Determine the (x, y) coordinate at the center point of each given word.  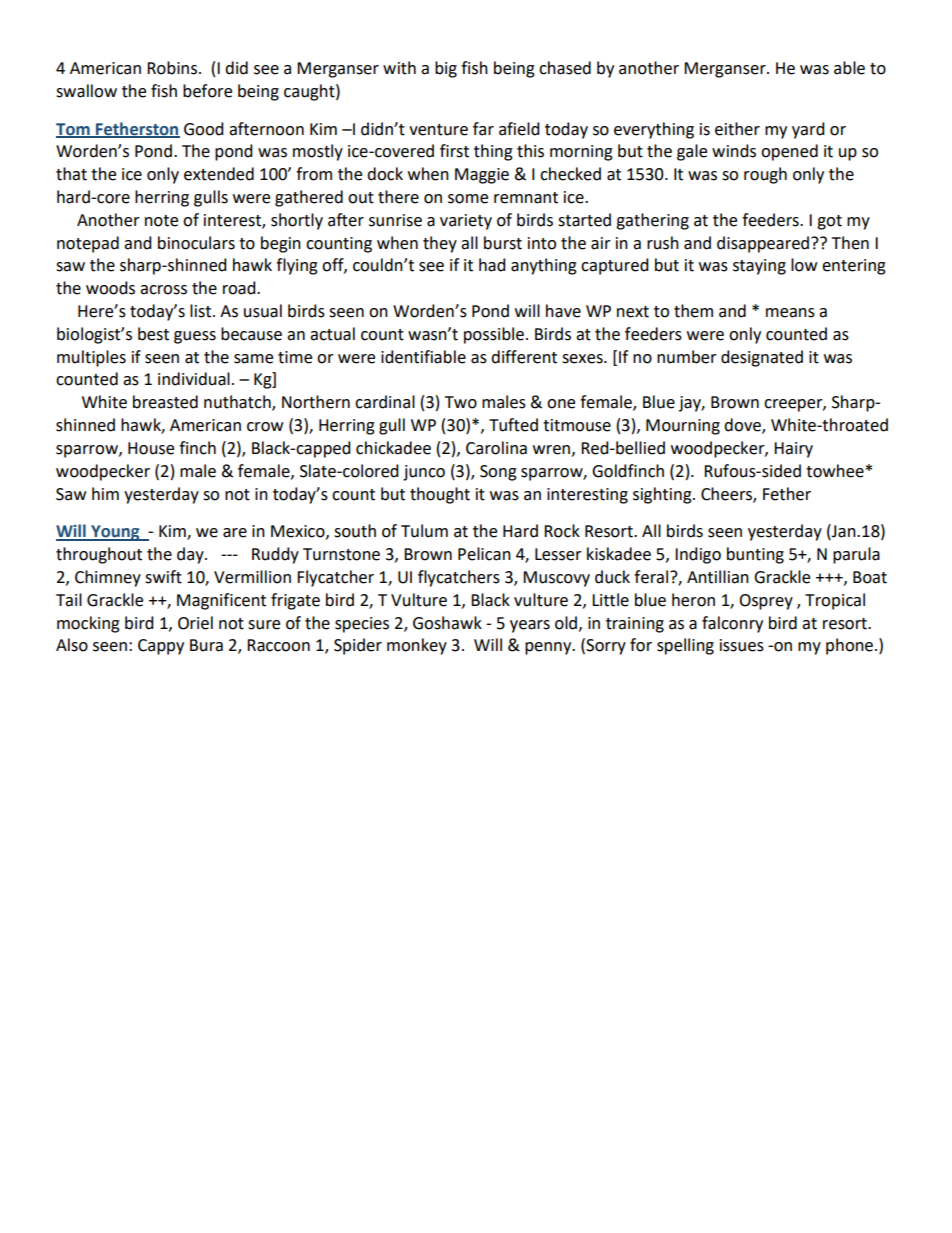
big (446, 69)
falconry (732, 624)
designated (762, 358)
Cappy (161, 647)
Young (115, 533)
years (530, 626)
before (207, 91)
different (524, 357)
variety (466, 222)
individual (194, 379)
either (737, 129)
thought (440, 495)
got (829, 222)
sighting (663, 495)
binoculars (196, 243)
